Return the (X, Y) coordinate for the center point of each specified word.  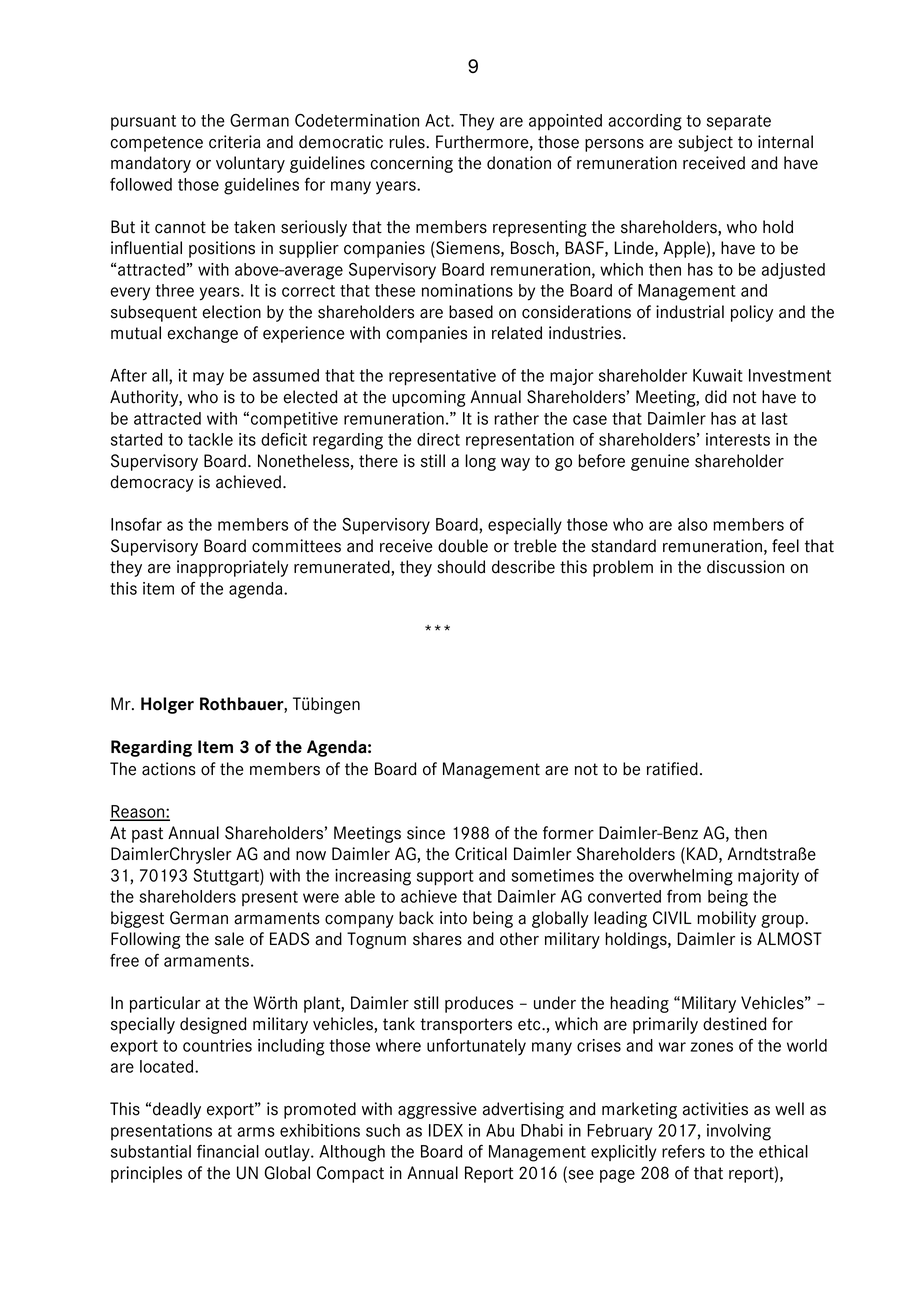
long (480, 462)
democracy (152, 483)
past (147, 835)
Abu (500, 1130)
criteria (234, 142)
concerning (411, 164)
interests (738, 439)
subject (705, 143)
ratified (672, 769)
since (426, 833)
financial (228, 1151)
